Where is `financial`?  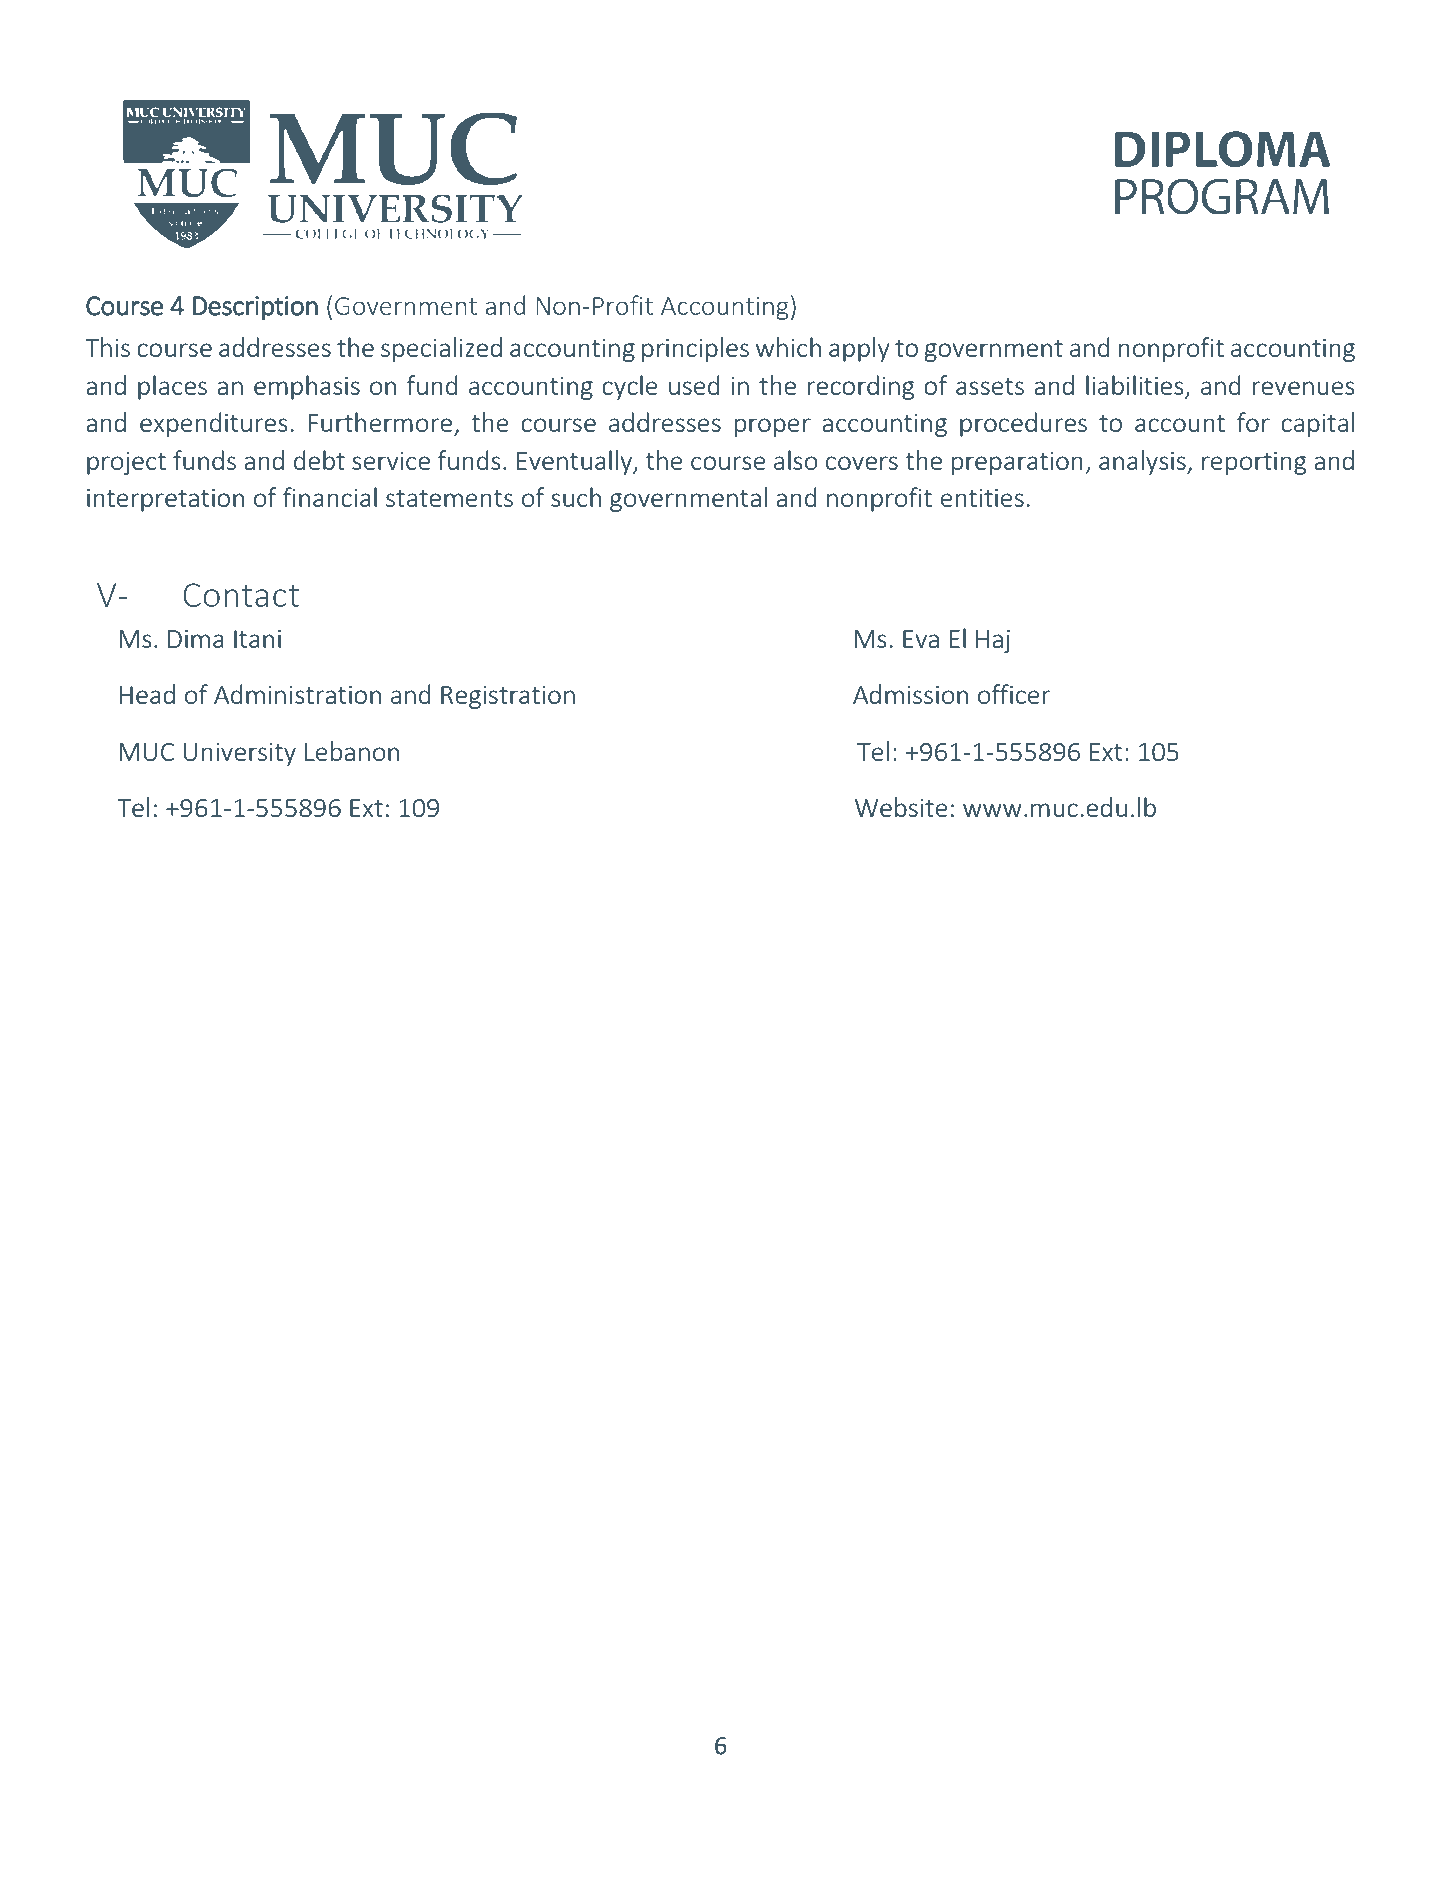
financial is located at coordinates (330, 497).
